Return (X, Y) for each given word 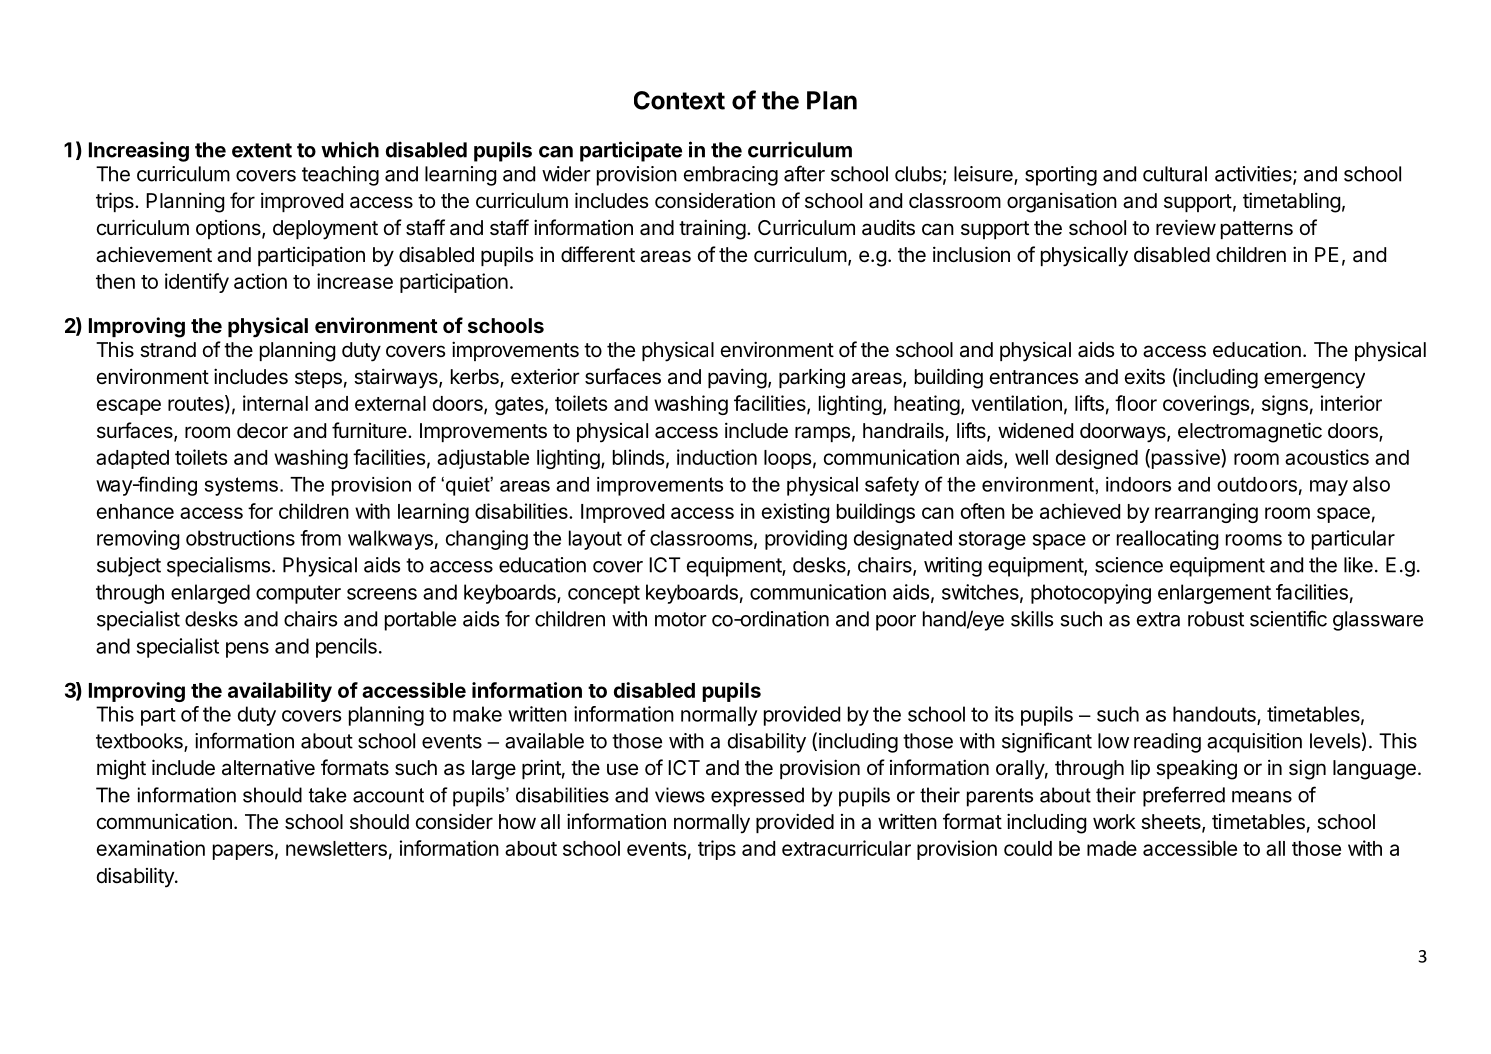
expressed (757, 797)
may (1329, 488)
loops (788, 459)
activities (1254, 175)
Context (679, 100)
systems (241, 486)
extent (262, 150)
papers (243, 852)
